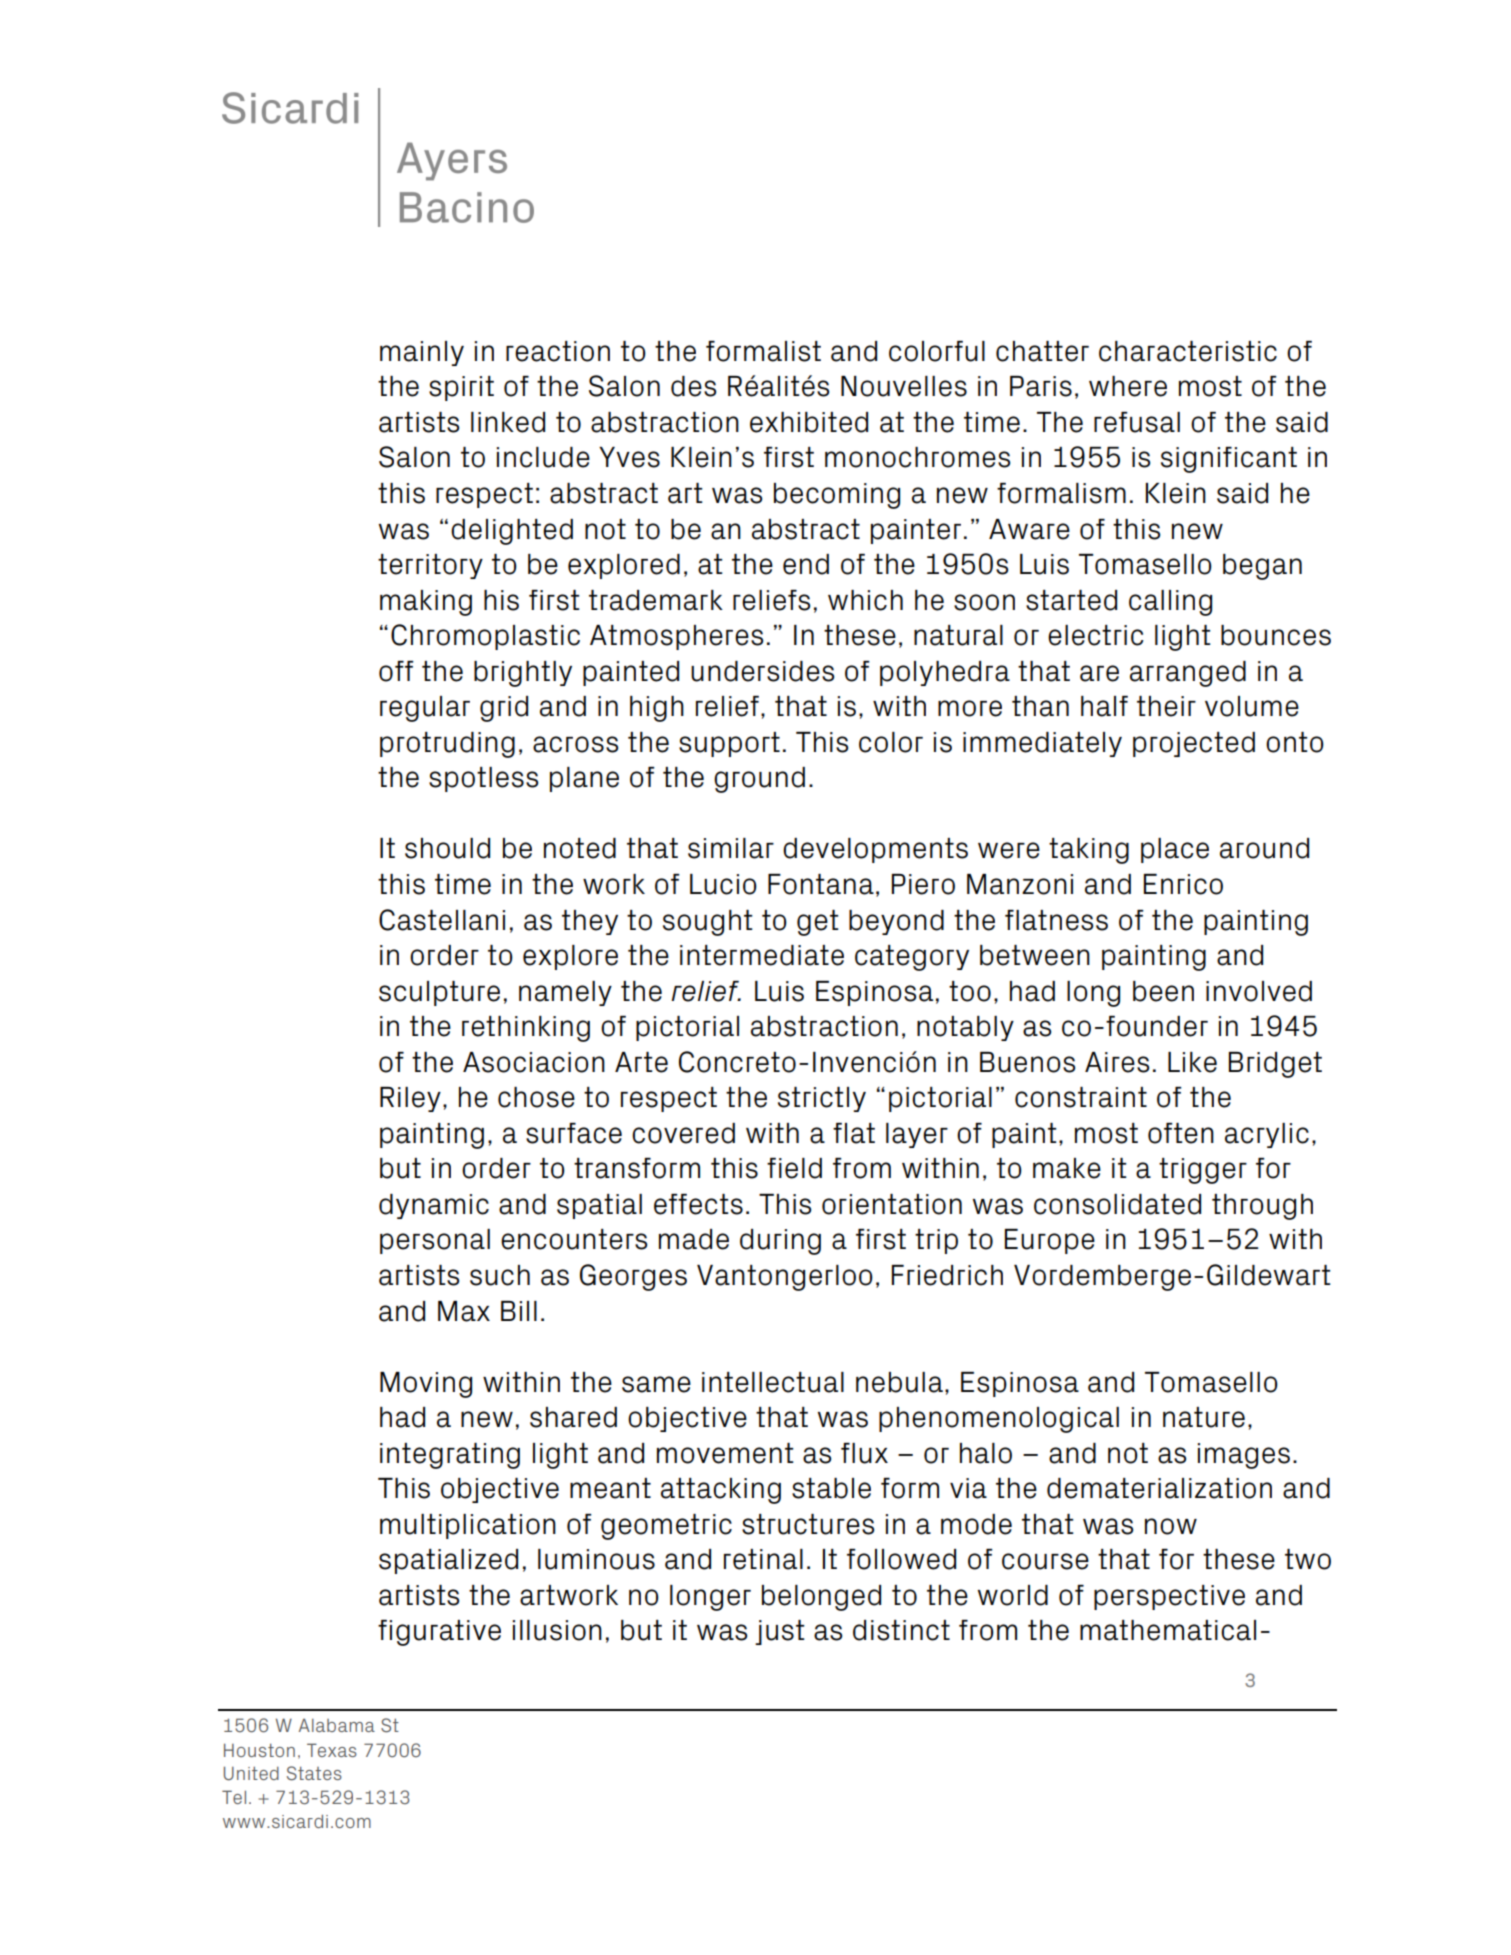 The image size is (1511, 1955). Describe the element at coordinates (422, 353) in the screenshot. I see `mainly` at that location.
